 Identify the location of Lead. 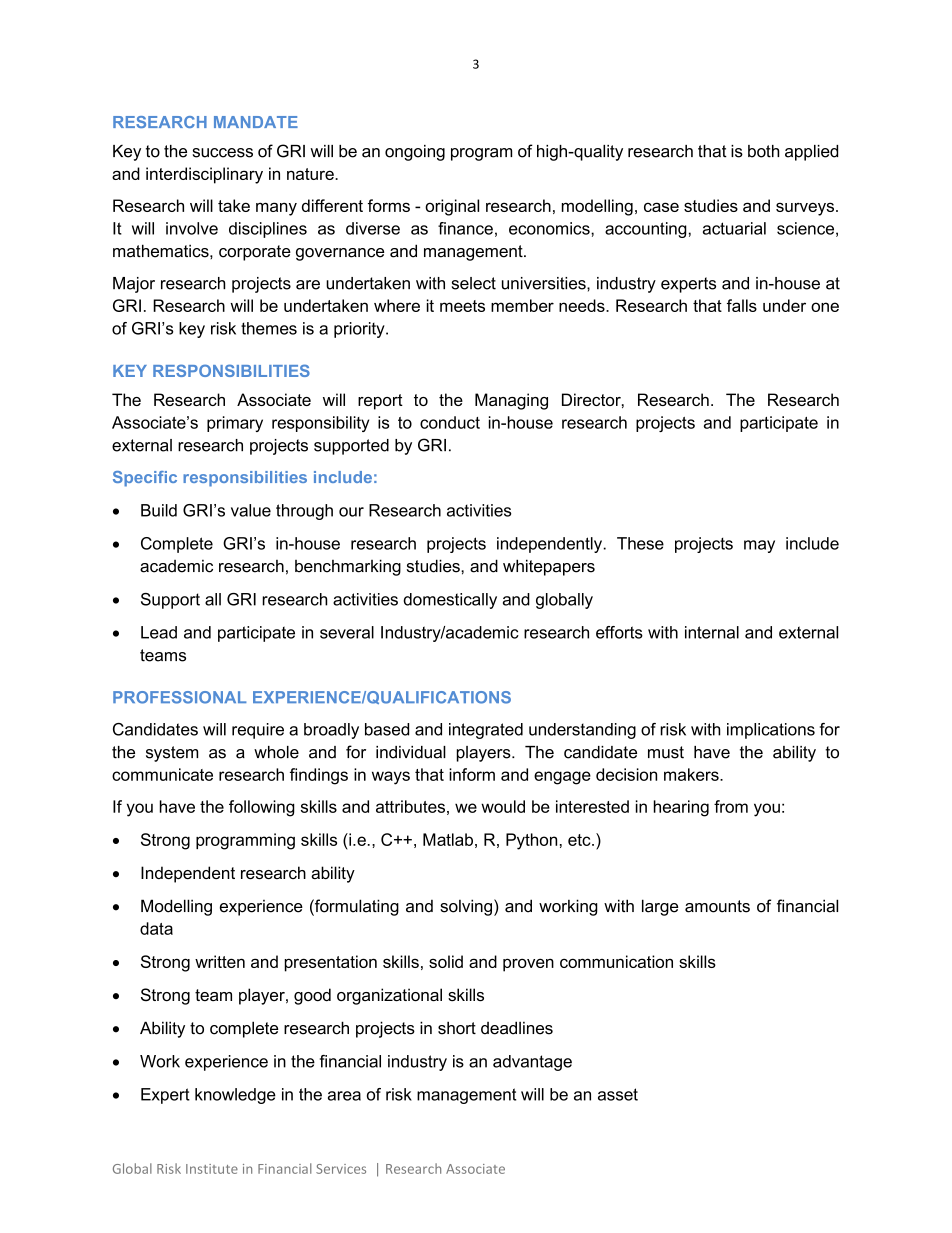
(159, 632).
